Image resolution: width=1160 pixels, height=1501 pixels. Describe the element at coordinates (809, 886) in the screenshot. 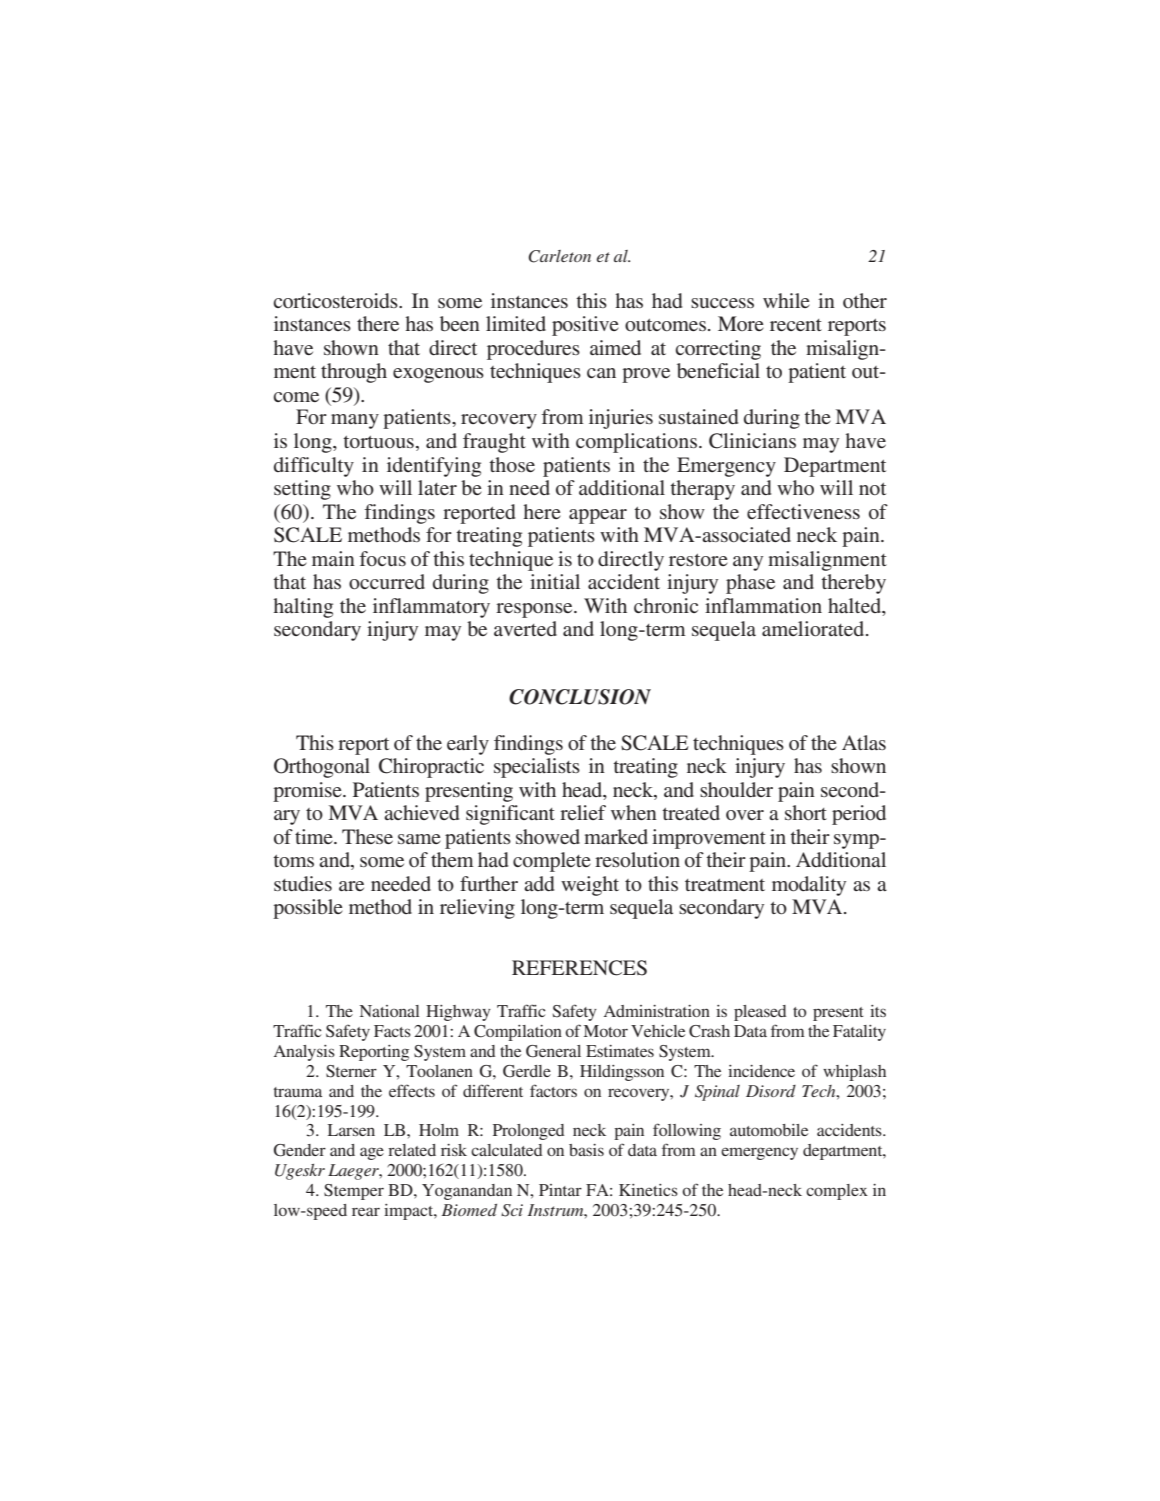

I see `modality` at that location.
